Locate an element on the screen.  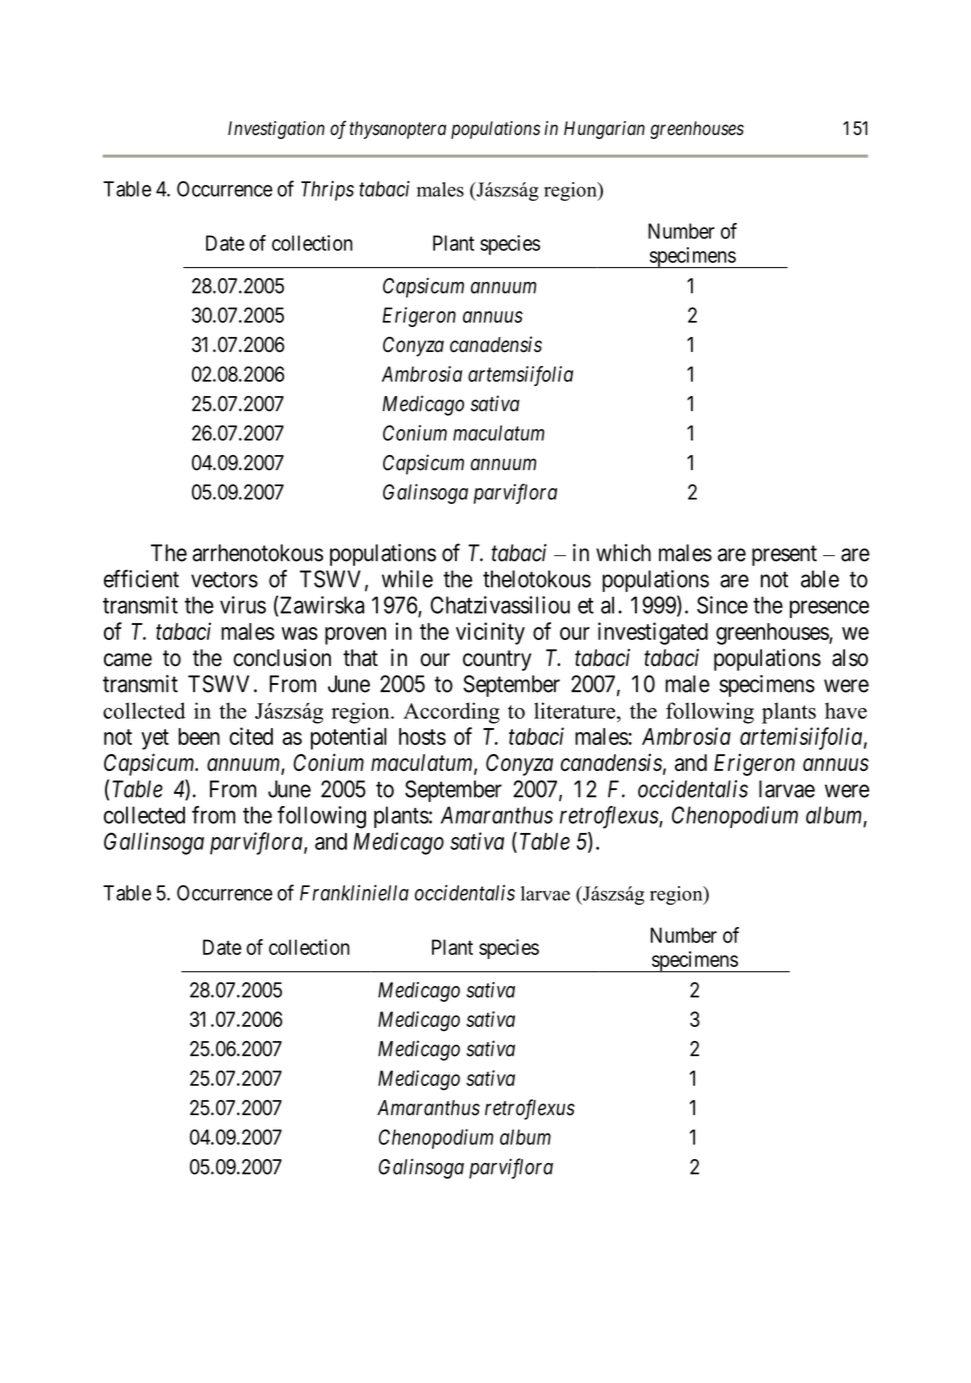
present is located at coordinates (784, 555).
